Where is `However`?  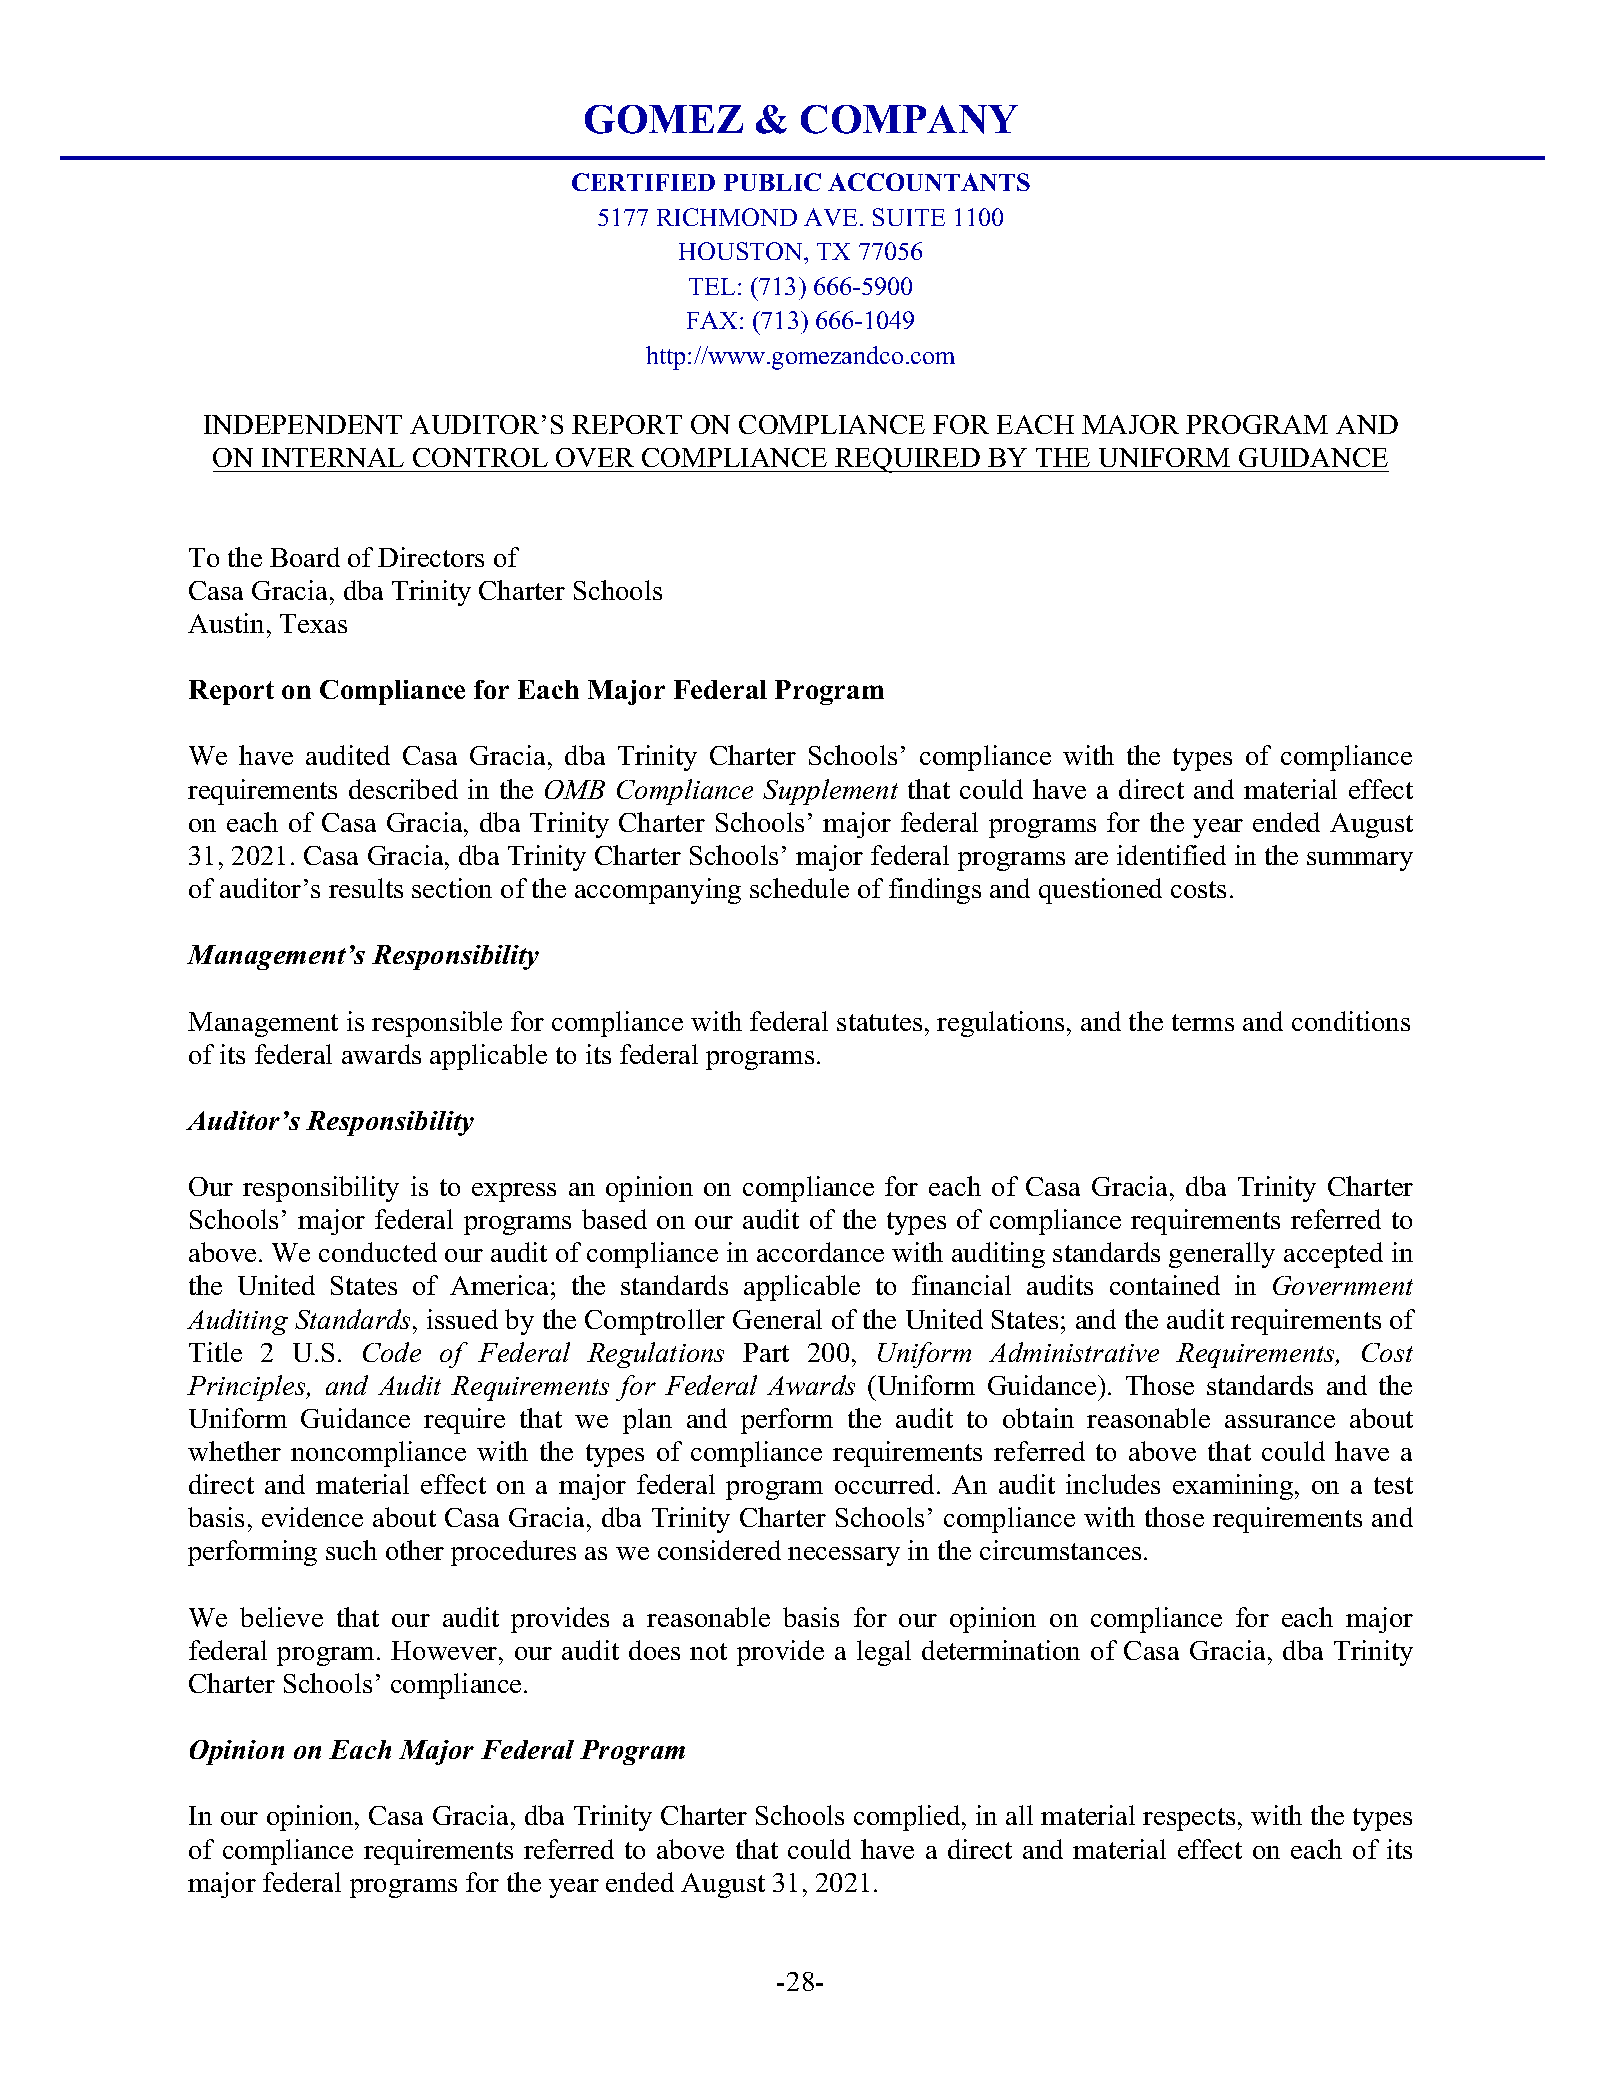
However is located at coordinates (445, 1650).
